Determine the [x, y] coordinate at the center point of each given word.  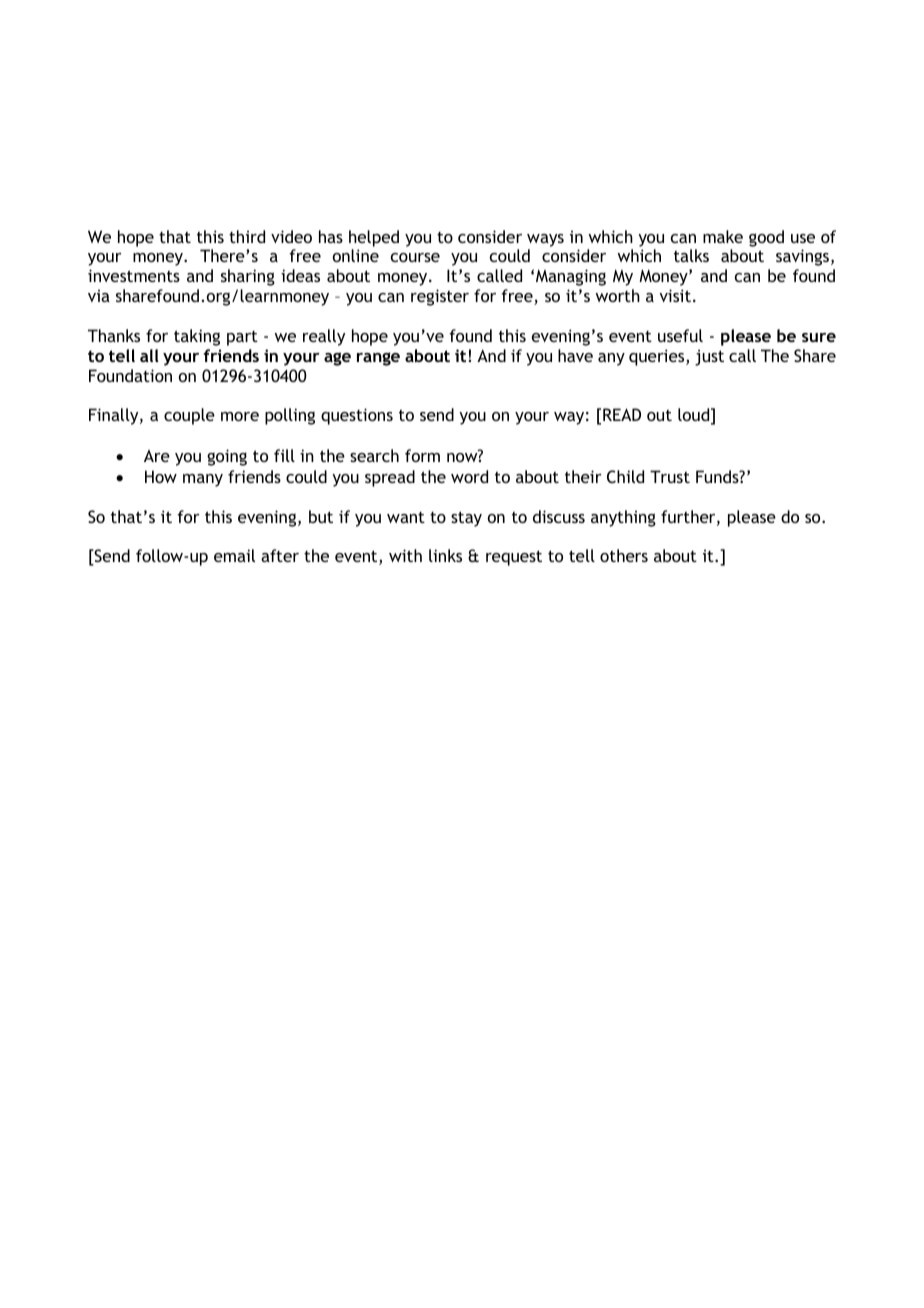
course [415, 257]
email [234, 555]
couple [189, 416]
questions [357, 416]
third [247, 236]
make [723, 236]
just [709, 357]
